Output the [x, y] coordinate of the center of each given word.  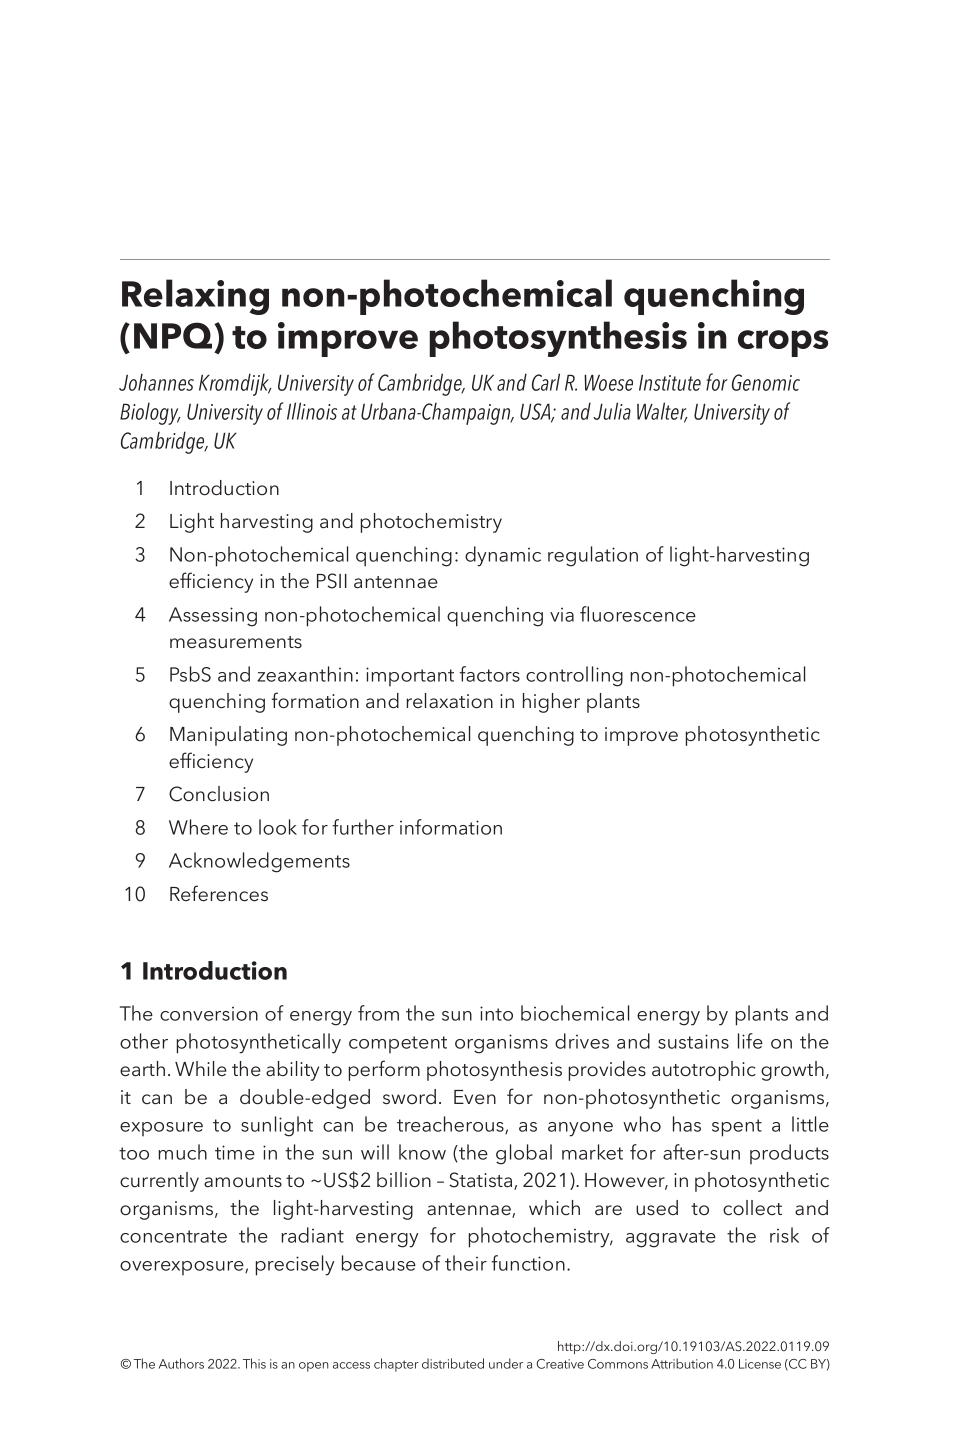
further [363, 827]
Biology [150, 413]
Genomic [766, 382]
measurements [236, 642]
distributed [453, 1363]
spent [737, 1128]
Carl [546, 382]
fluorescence [638, 614]
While [201, 1068]
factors [489, 674]
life [750, 1041]
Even [475, 1097]
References [219, 893]
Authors [181, 1363]
